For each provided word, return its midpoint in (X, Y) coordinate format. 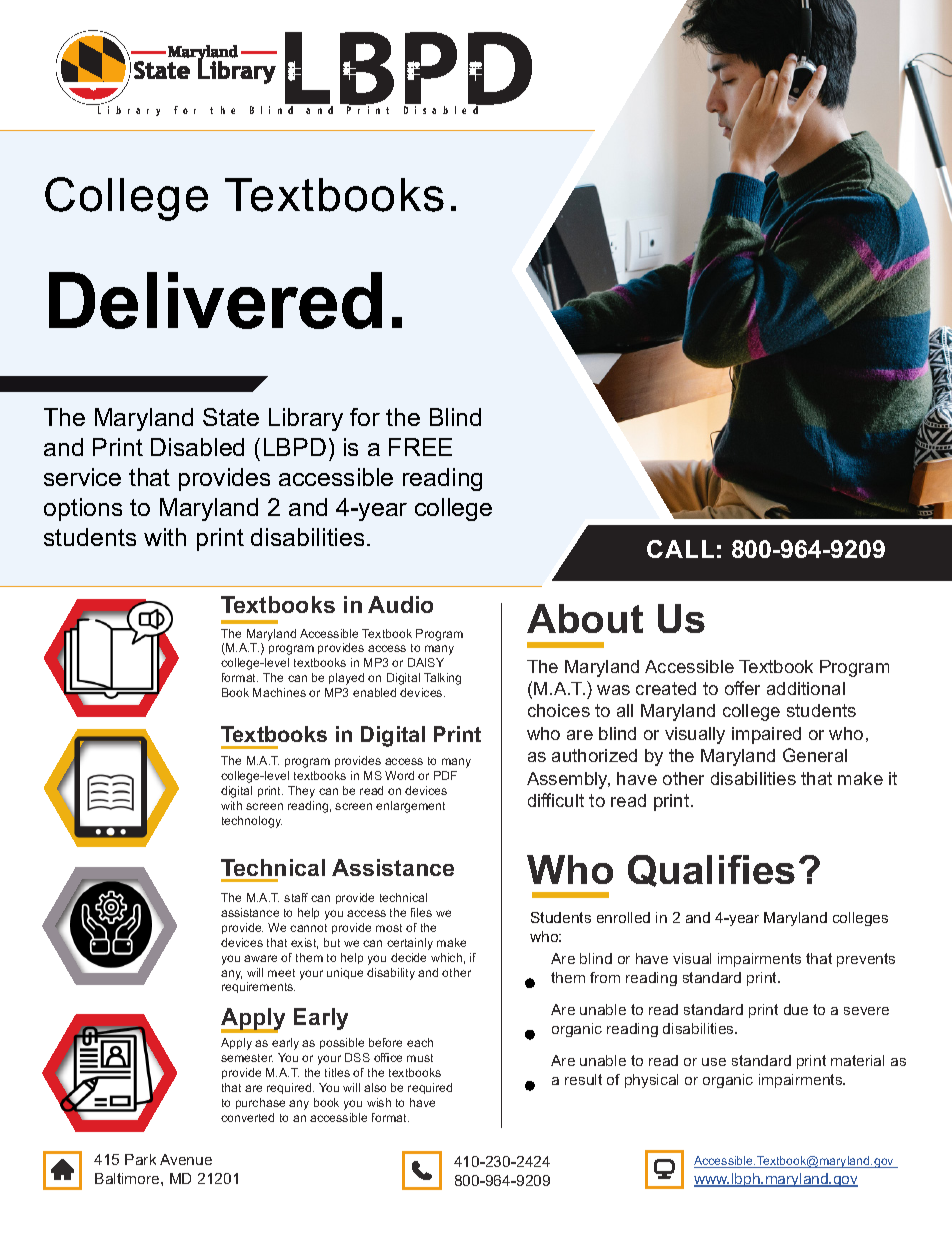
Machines (279, 692)
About (585, 618)
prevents (866, 960)
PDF (445, 775)
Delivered (215, 300)
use (714, 1062)
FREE (420, 447)
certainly (410, 944)
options (83, 509)
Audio (400, 604)
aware (260, 958)
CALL (680, 549)
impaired (766, 735)
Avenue (186, 1159)
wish (379, 1102)
